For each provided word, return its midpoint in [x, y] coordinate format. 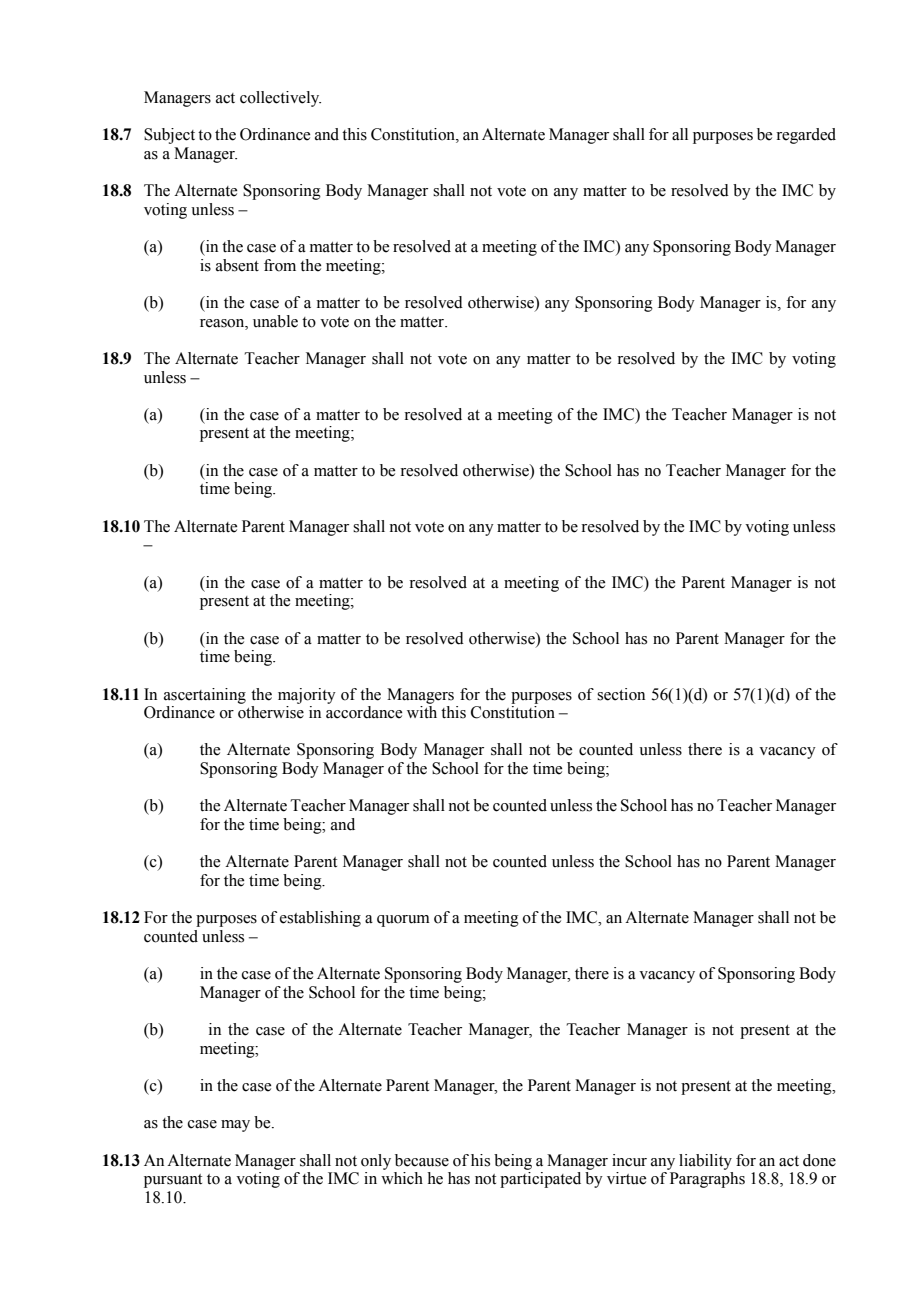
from [280, 265]
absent [237, 265]
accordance [364, 712]
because [422, 1160]
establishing [320, 919]
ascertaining [205, 696]
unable [275, 321]
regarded [806, 136]
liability [705, 1162]
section [621, 694]
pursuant [173, 1181]
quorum [403, 921]
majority [307, 696]
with [422, 712]
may [235, 1126]
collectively [280, 99]
